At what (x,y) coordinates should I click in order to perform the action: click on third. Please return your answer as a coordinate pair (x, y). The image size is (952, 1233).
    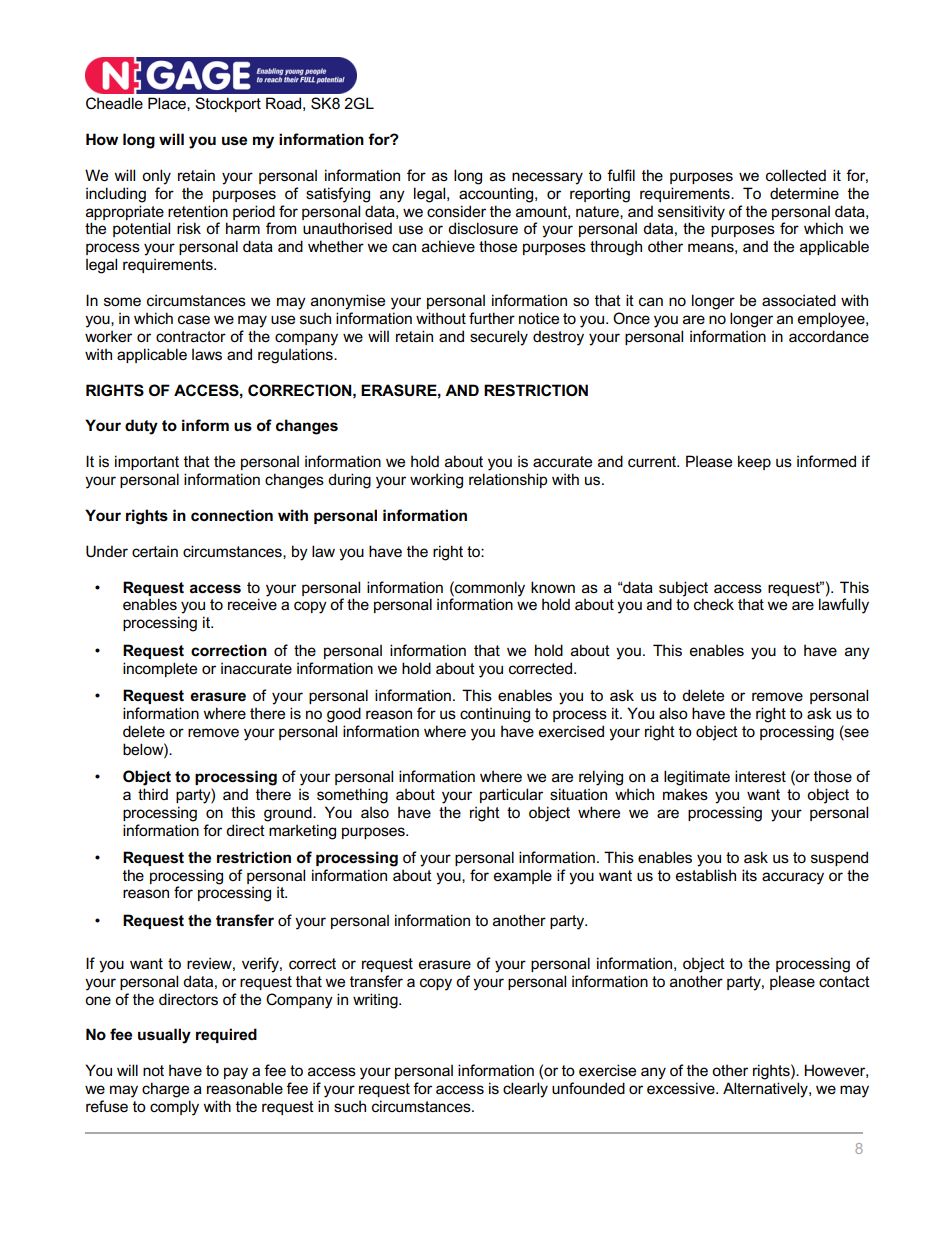
    Looking at the image, I should click on (153, 794).
